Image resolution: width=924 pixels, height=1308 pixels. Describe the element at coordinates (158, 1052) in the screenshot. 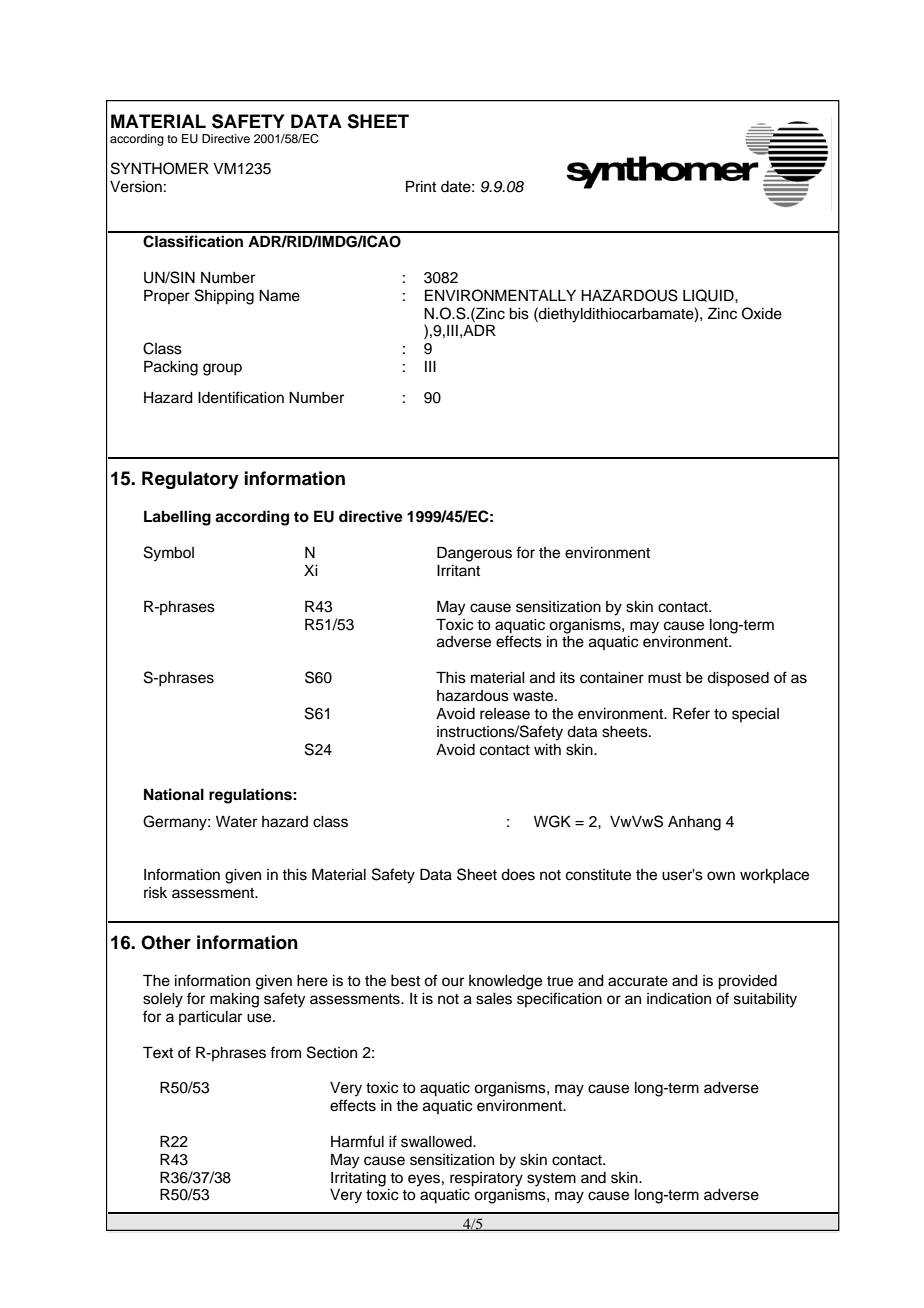

I see `Text` at that location.
